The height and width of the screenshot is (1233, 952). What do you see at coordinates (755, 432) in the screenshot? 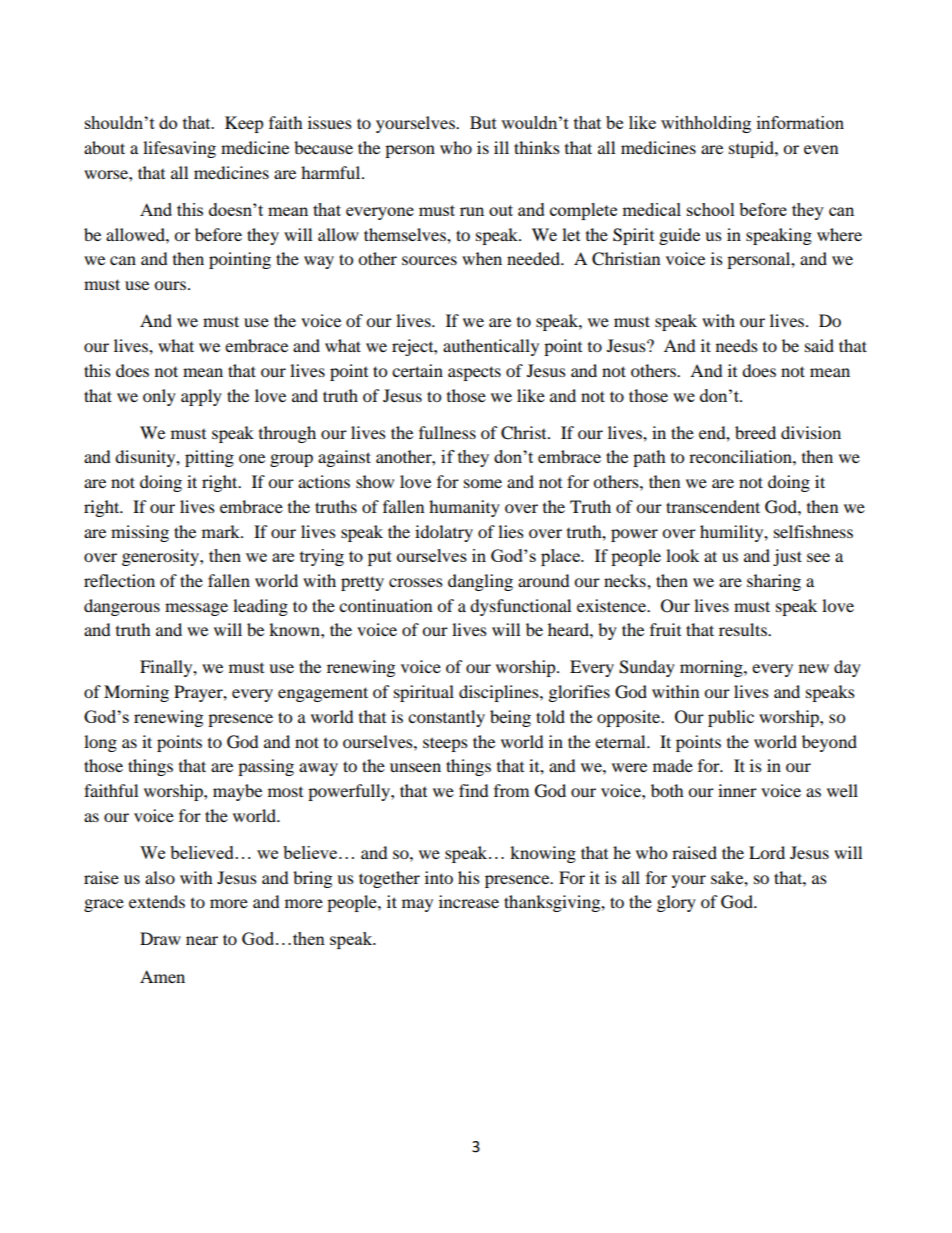
I see `breed` at bounding box center [755, 432].
